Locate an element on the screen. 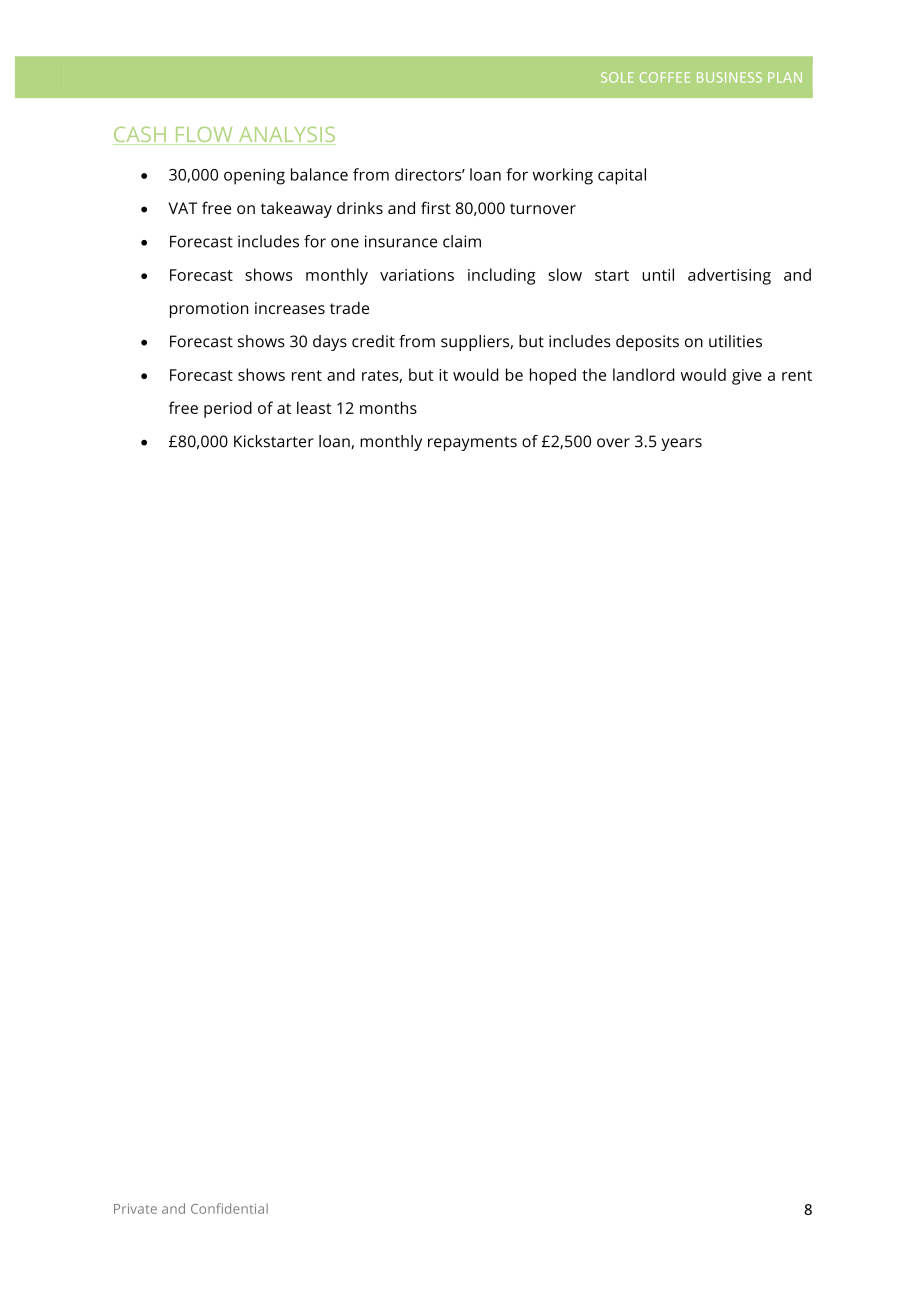  hoped is located at coordinates (553, 376).
